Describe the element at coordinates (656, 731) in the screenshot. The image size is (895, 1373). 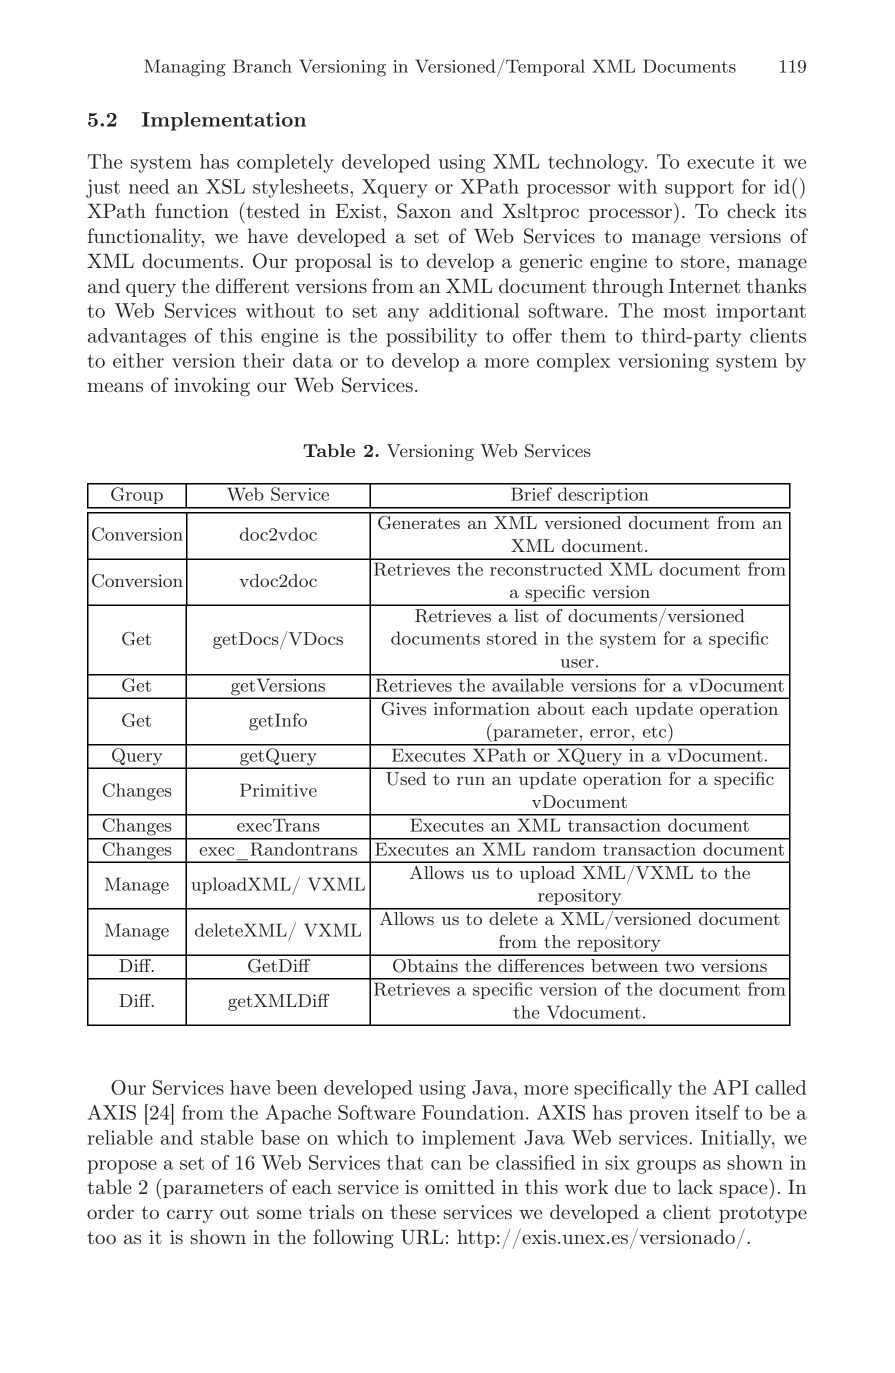
I see `etc` at that location.
